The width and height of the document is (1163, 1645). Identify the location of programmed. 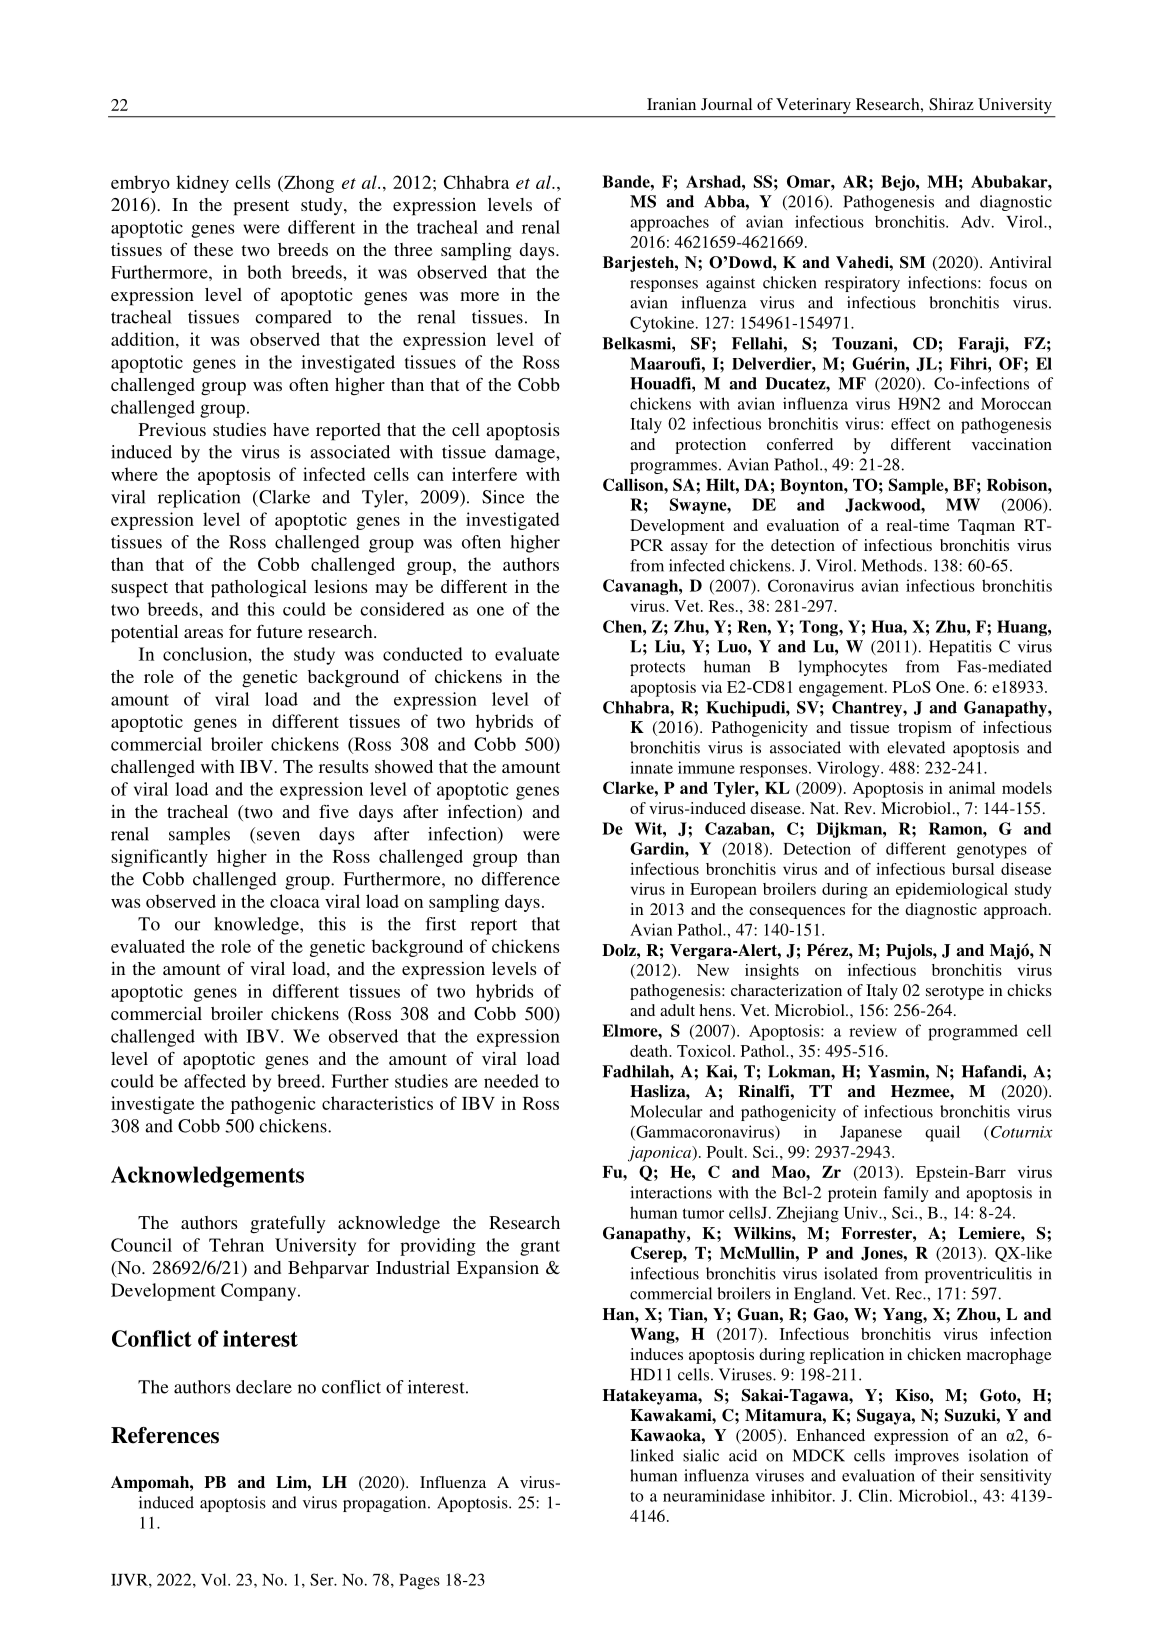
(973, 1032).
